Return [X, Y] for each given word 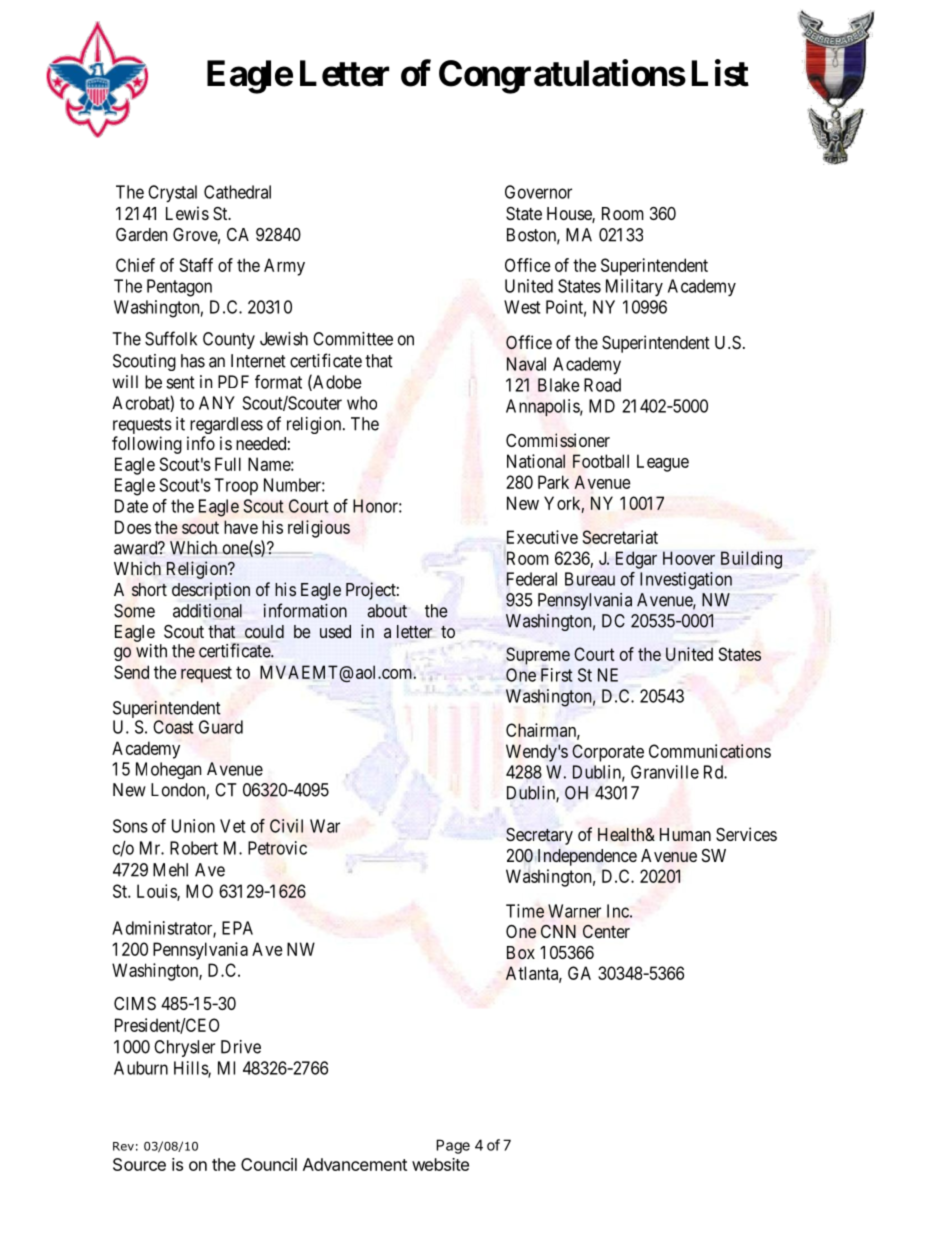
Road [602, 385]
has [193, 361]
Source [139, 1164]
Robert [194, 848]
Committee [353, 339]
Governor [538, 192]
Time [525, 911]
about [387, 611]
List [720, 73]
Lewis [187, 213]
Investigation [686, 581]
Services [746, 834]
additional [207, 611]
